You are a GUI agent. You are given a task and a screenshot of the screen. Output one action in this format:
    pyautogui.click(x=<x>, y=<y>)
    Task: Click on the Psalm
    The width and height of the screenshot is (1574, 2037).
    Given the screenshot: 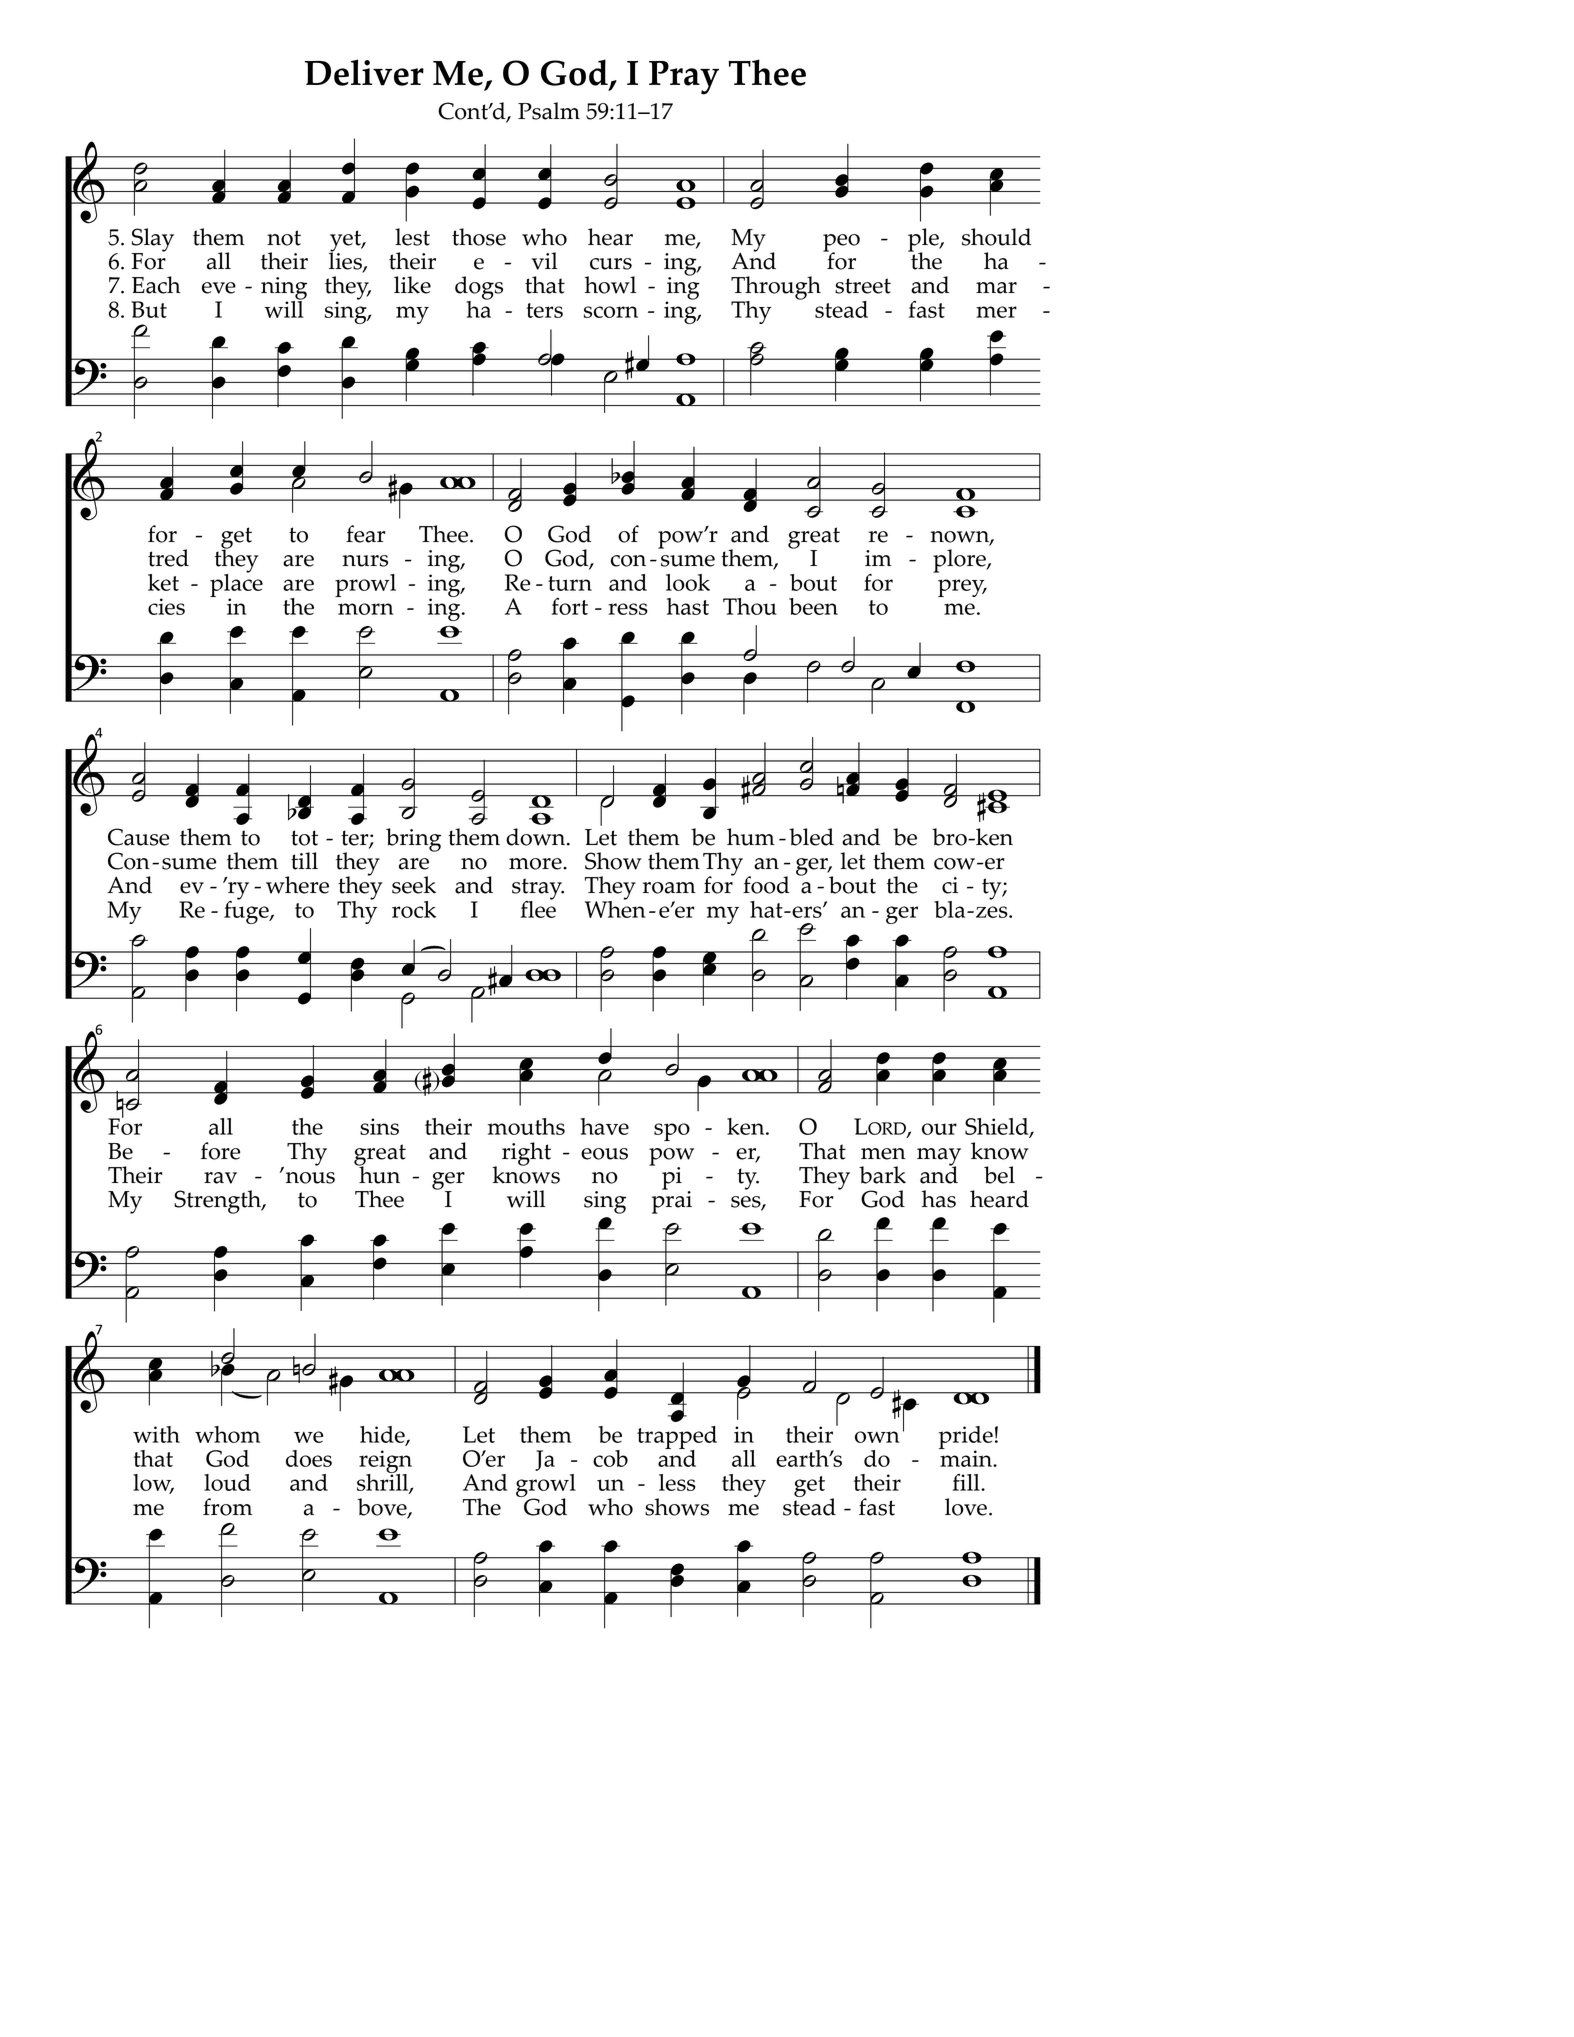 What is the action you would take?
    pyautogui.click(x=549, y=111)
